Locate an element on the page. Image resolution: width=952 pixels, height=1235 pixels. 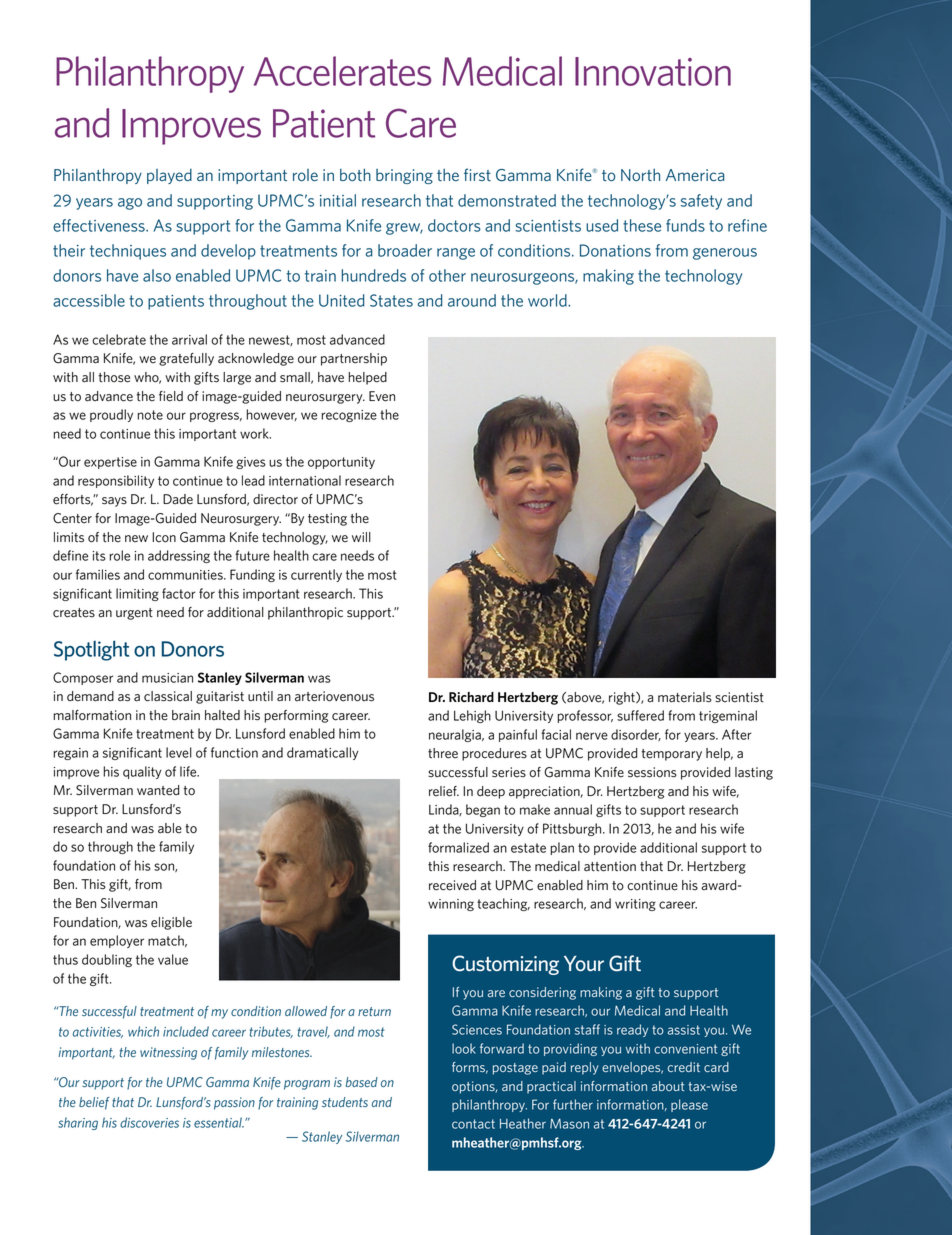
will is located at coordinates (361, 537).
